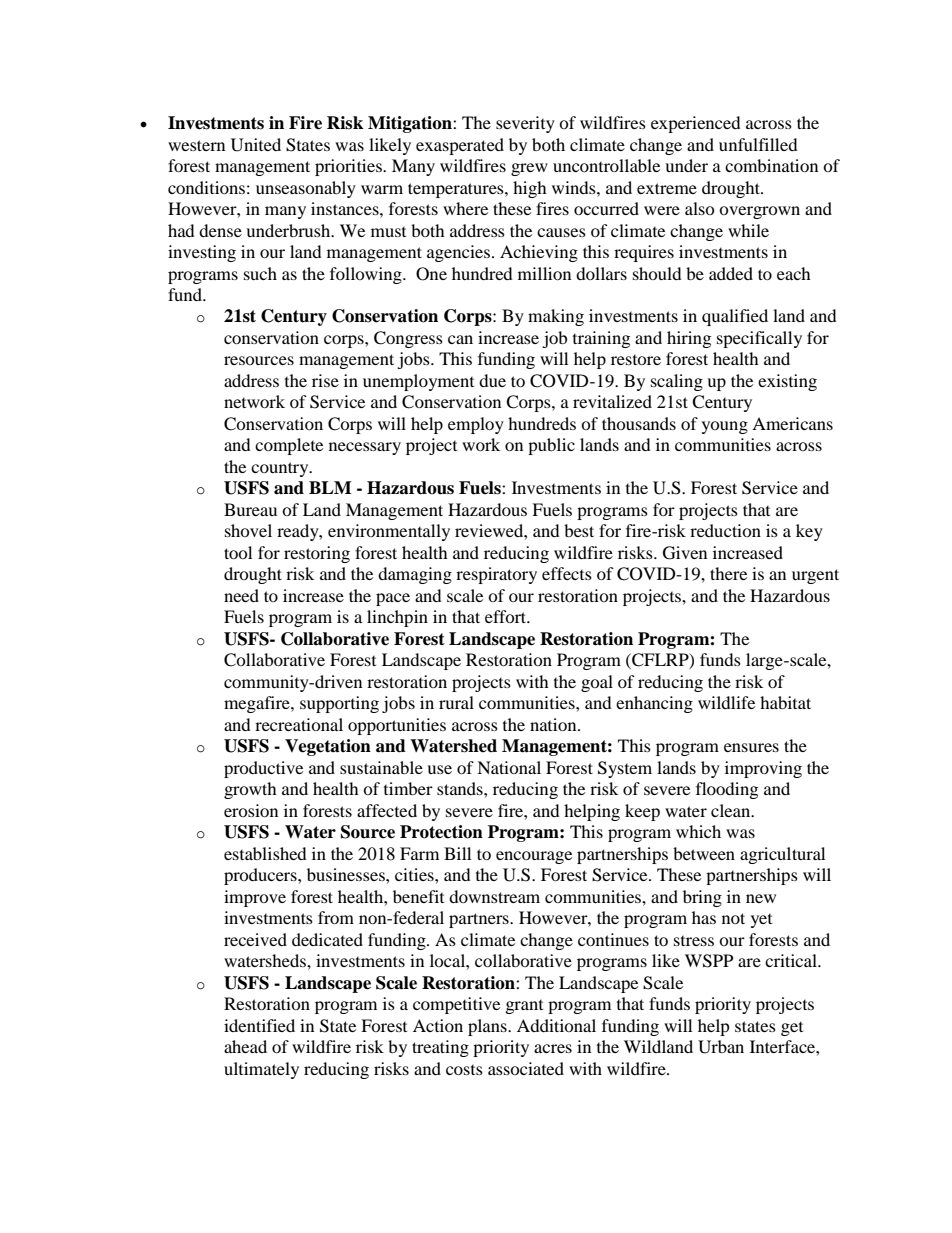  What do you see at coordinates (241, 595) in the page?
I see `need` at bounding box center [241, 595].
